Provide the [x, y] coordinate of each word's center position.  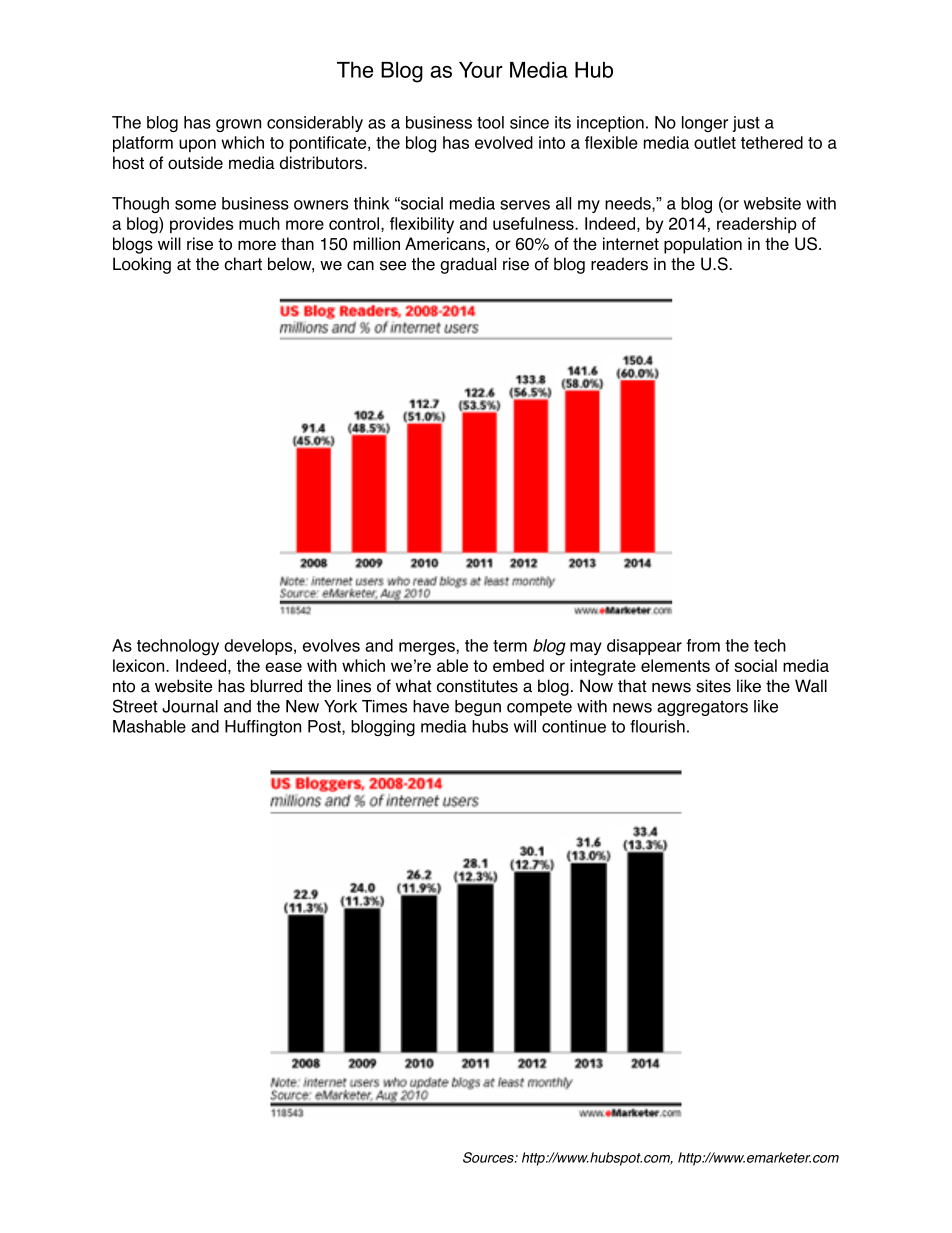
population [703, 245]
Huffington [263, 728]
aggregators [702, 708]
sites [713, 686]
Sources [489, 1157]
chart [243, 264]
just [746, 124]
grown [238, 125]
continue [574, 726]
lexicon [140, 665]
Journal [190, 706]
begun [478, 708]
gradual [468, 265]
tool [490, 122]
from [703, 645]
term [510, 646]
